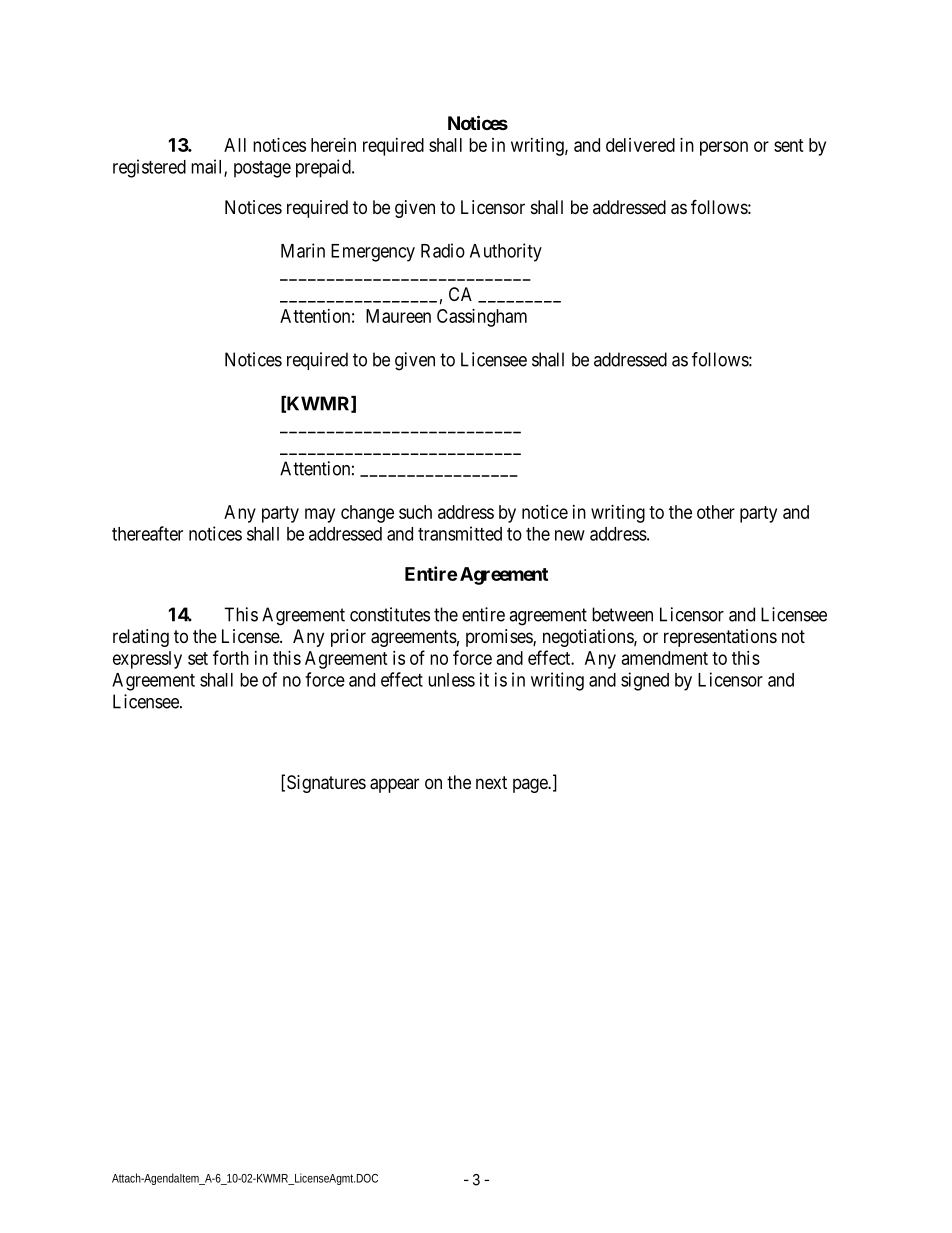 This image has width=952, height=1233. I want to click on such, so click(415, 512).
